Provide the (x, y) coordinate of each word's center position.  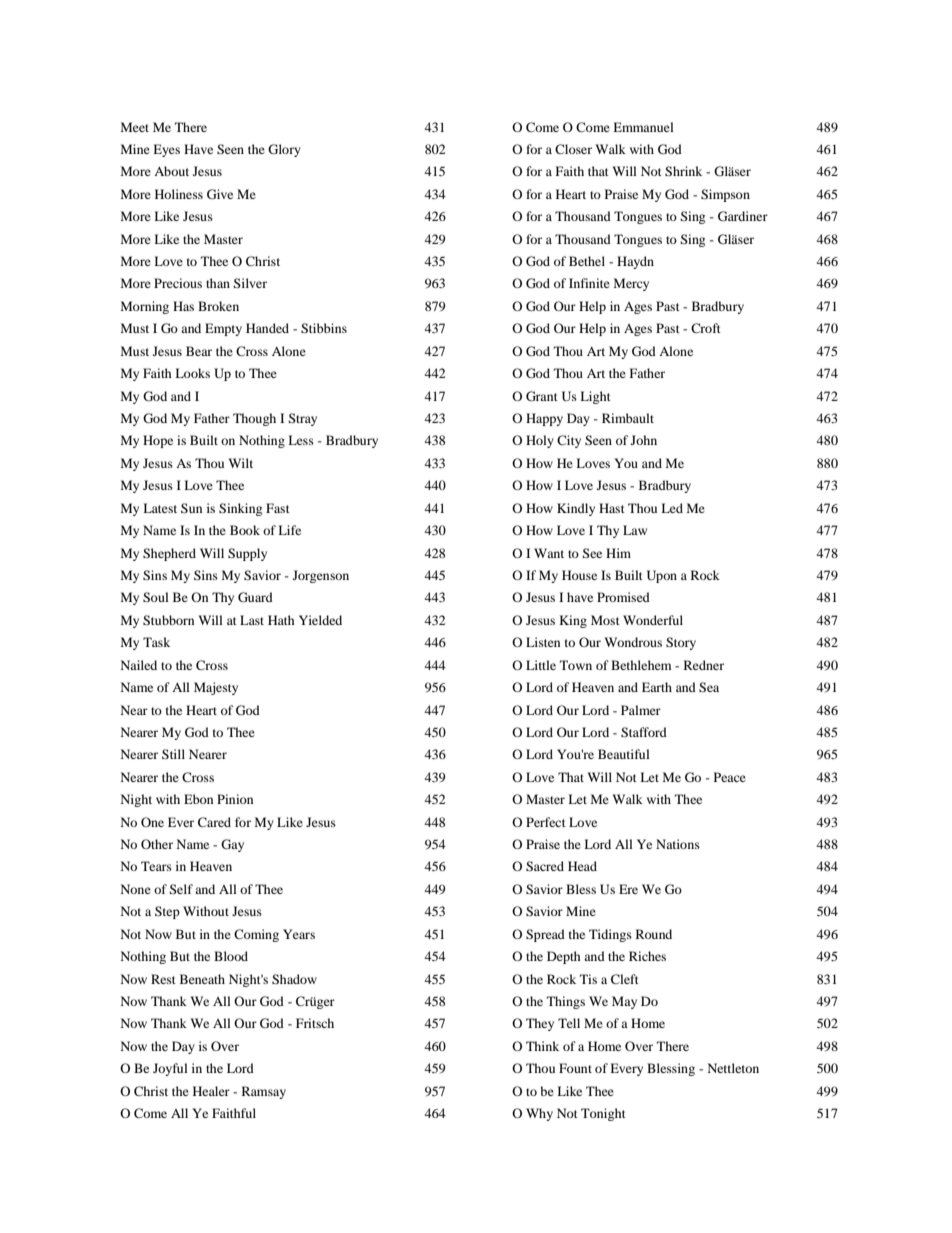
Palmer (641, 710)
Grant (542, 396)
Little (541, 665)
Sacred (545, 866)
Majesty (216, 688)
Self (181, 889)
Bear (199, 351)
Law (635, 530)
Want (549, 553)
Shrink (683, 171)
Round (654, 934)
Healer (211, 1091)
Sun (191, 508)
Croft (706, 328)
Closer (573, 149)
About (171, 171)
